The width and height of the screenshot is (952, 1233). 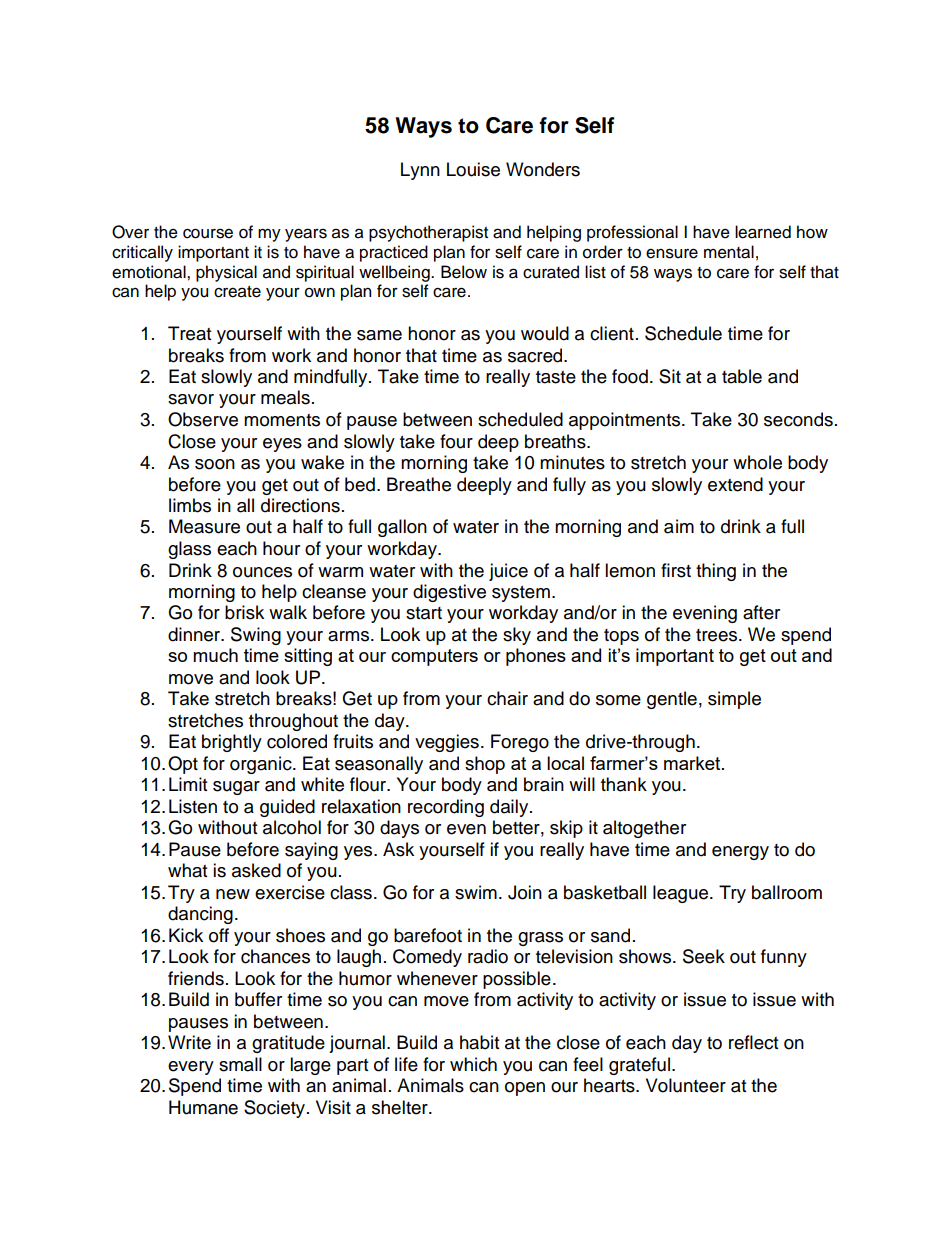 I want to click on every, so click(x=191, y=1068).
